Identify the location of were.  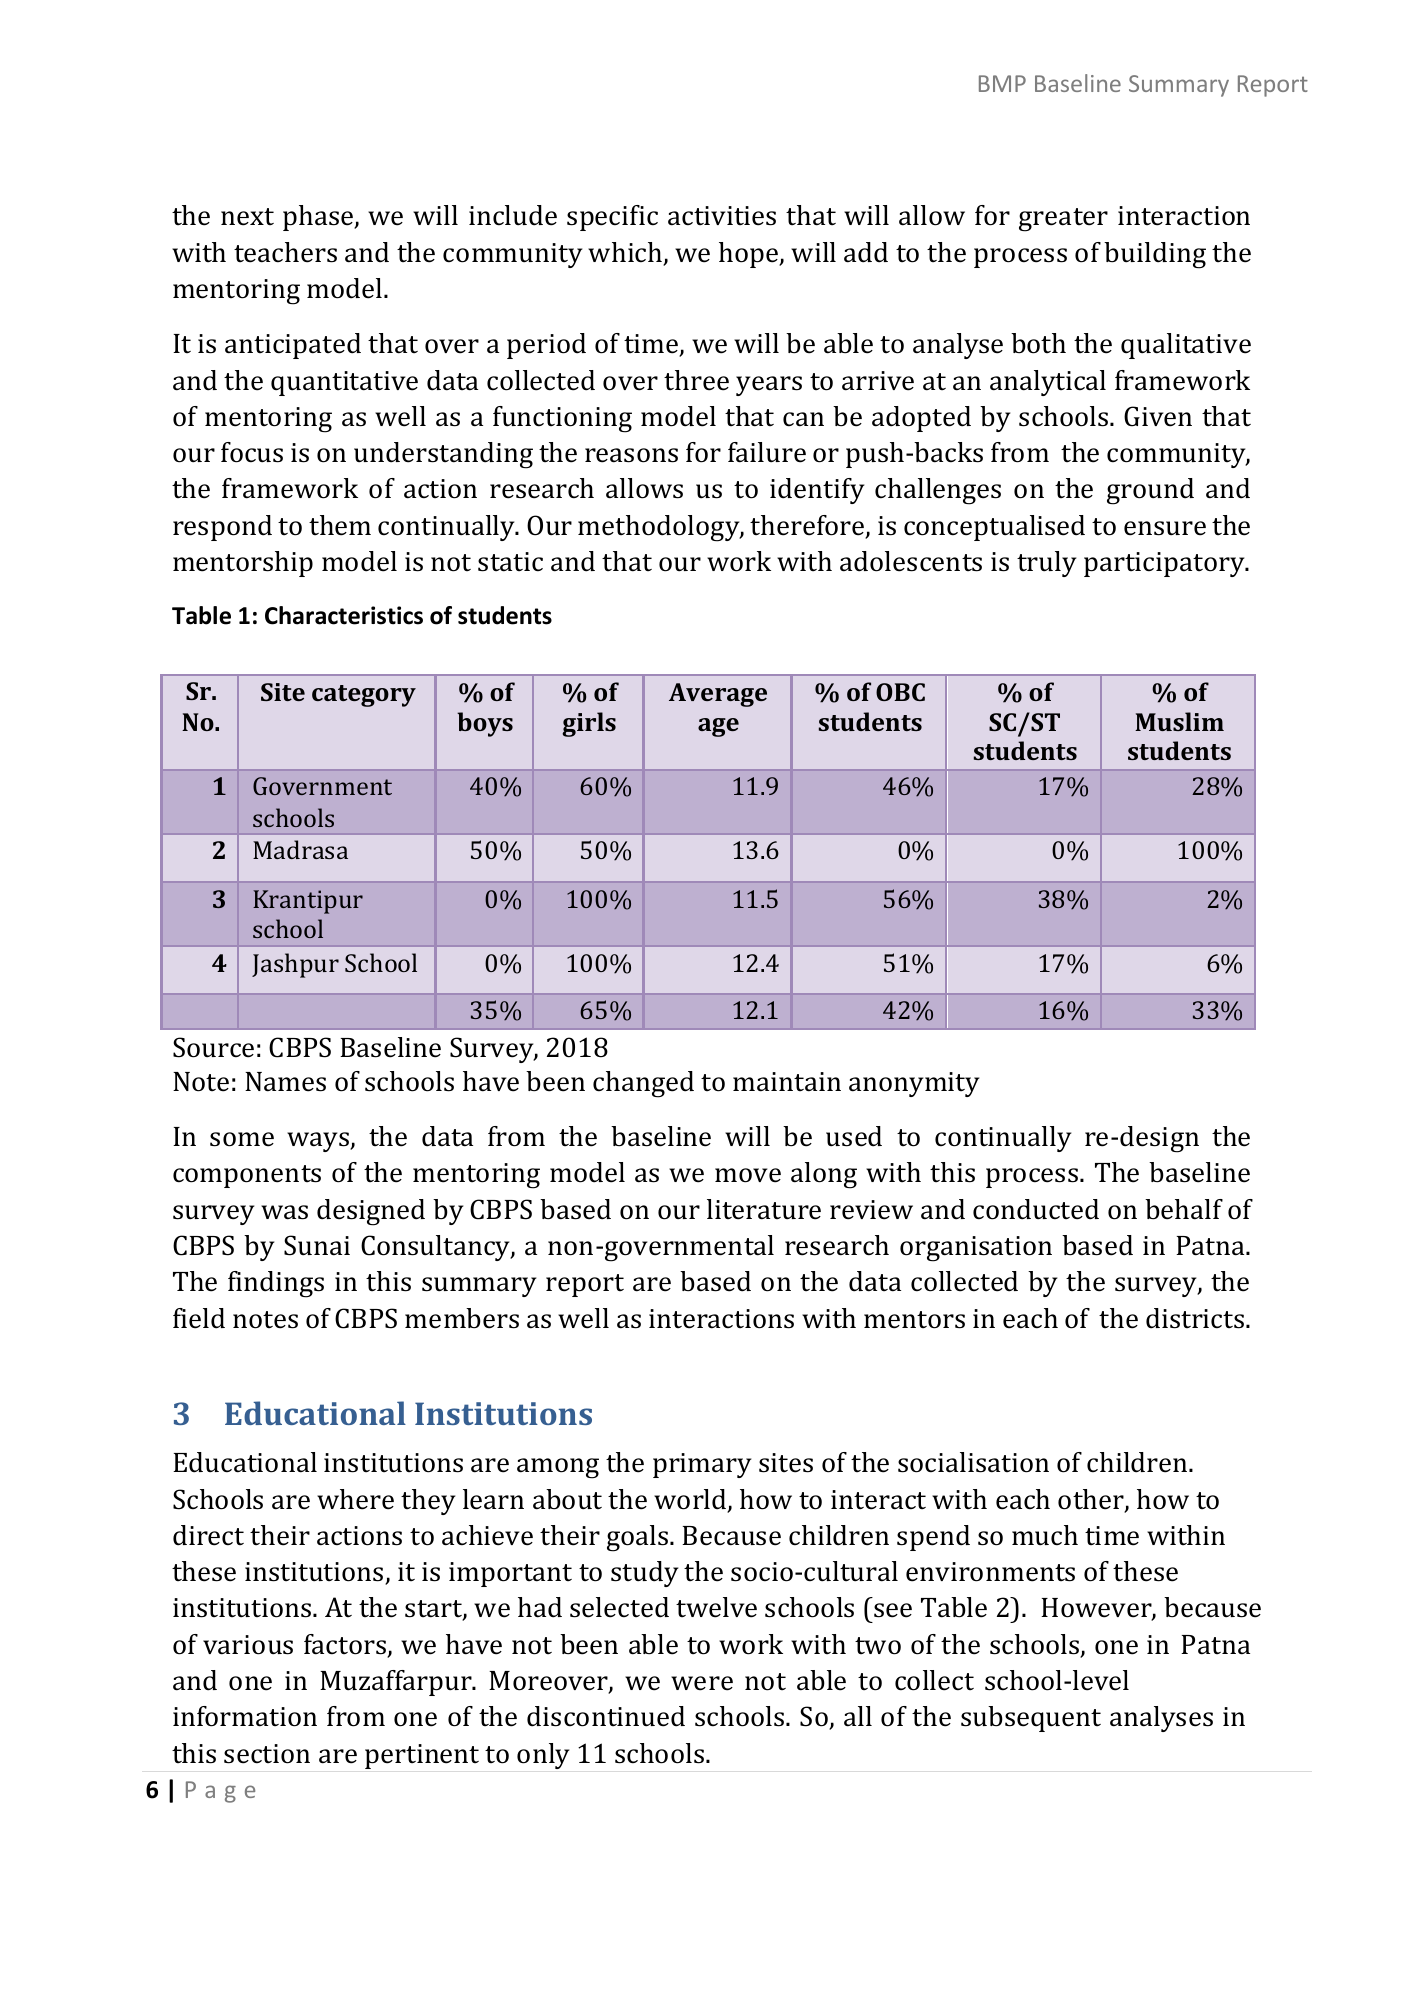
(702, 1683).
